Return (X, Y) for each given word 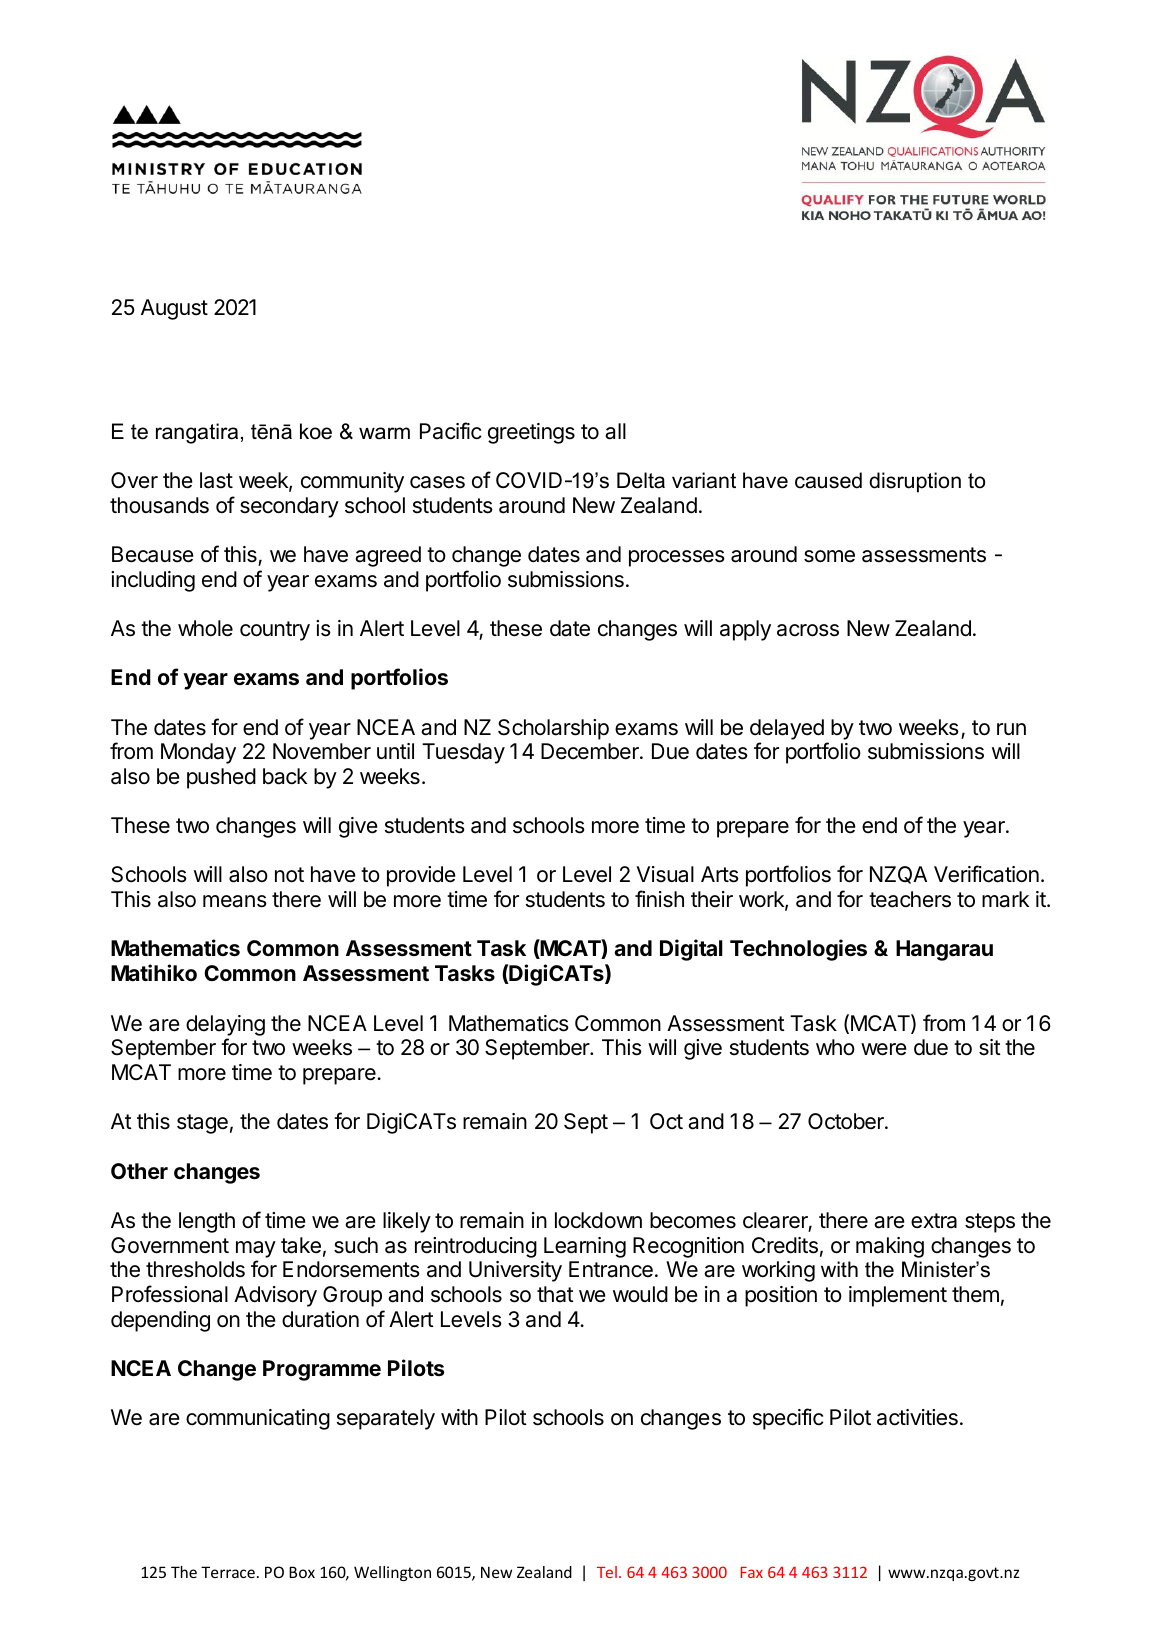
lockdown (598, 1220)
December (591, 751)
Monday (198, 753)
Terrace (228, 1572)
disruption (915, 482)
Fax (752, 1572)
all (615, 431)
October (847, 1121)
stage (202, 1124)
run (1011, 729)
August (174, 309)
